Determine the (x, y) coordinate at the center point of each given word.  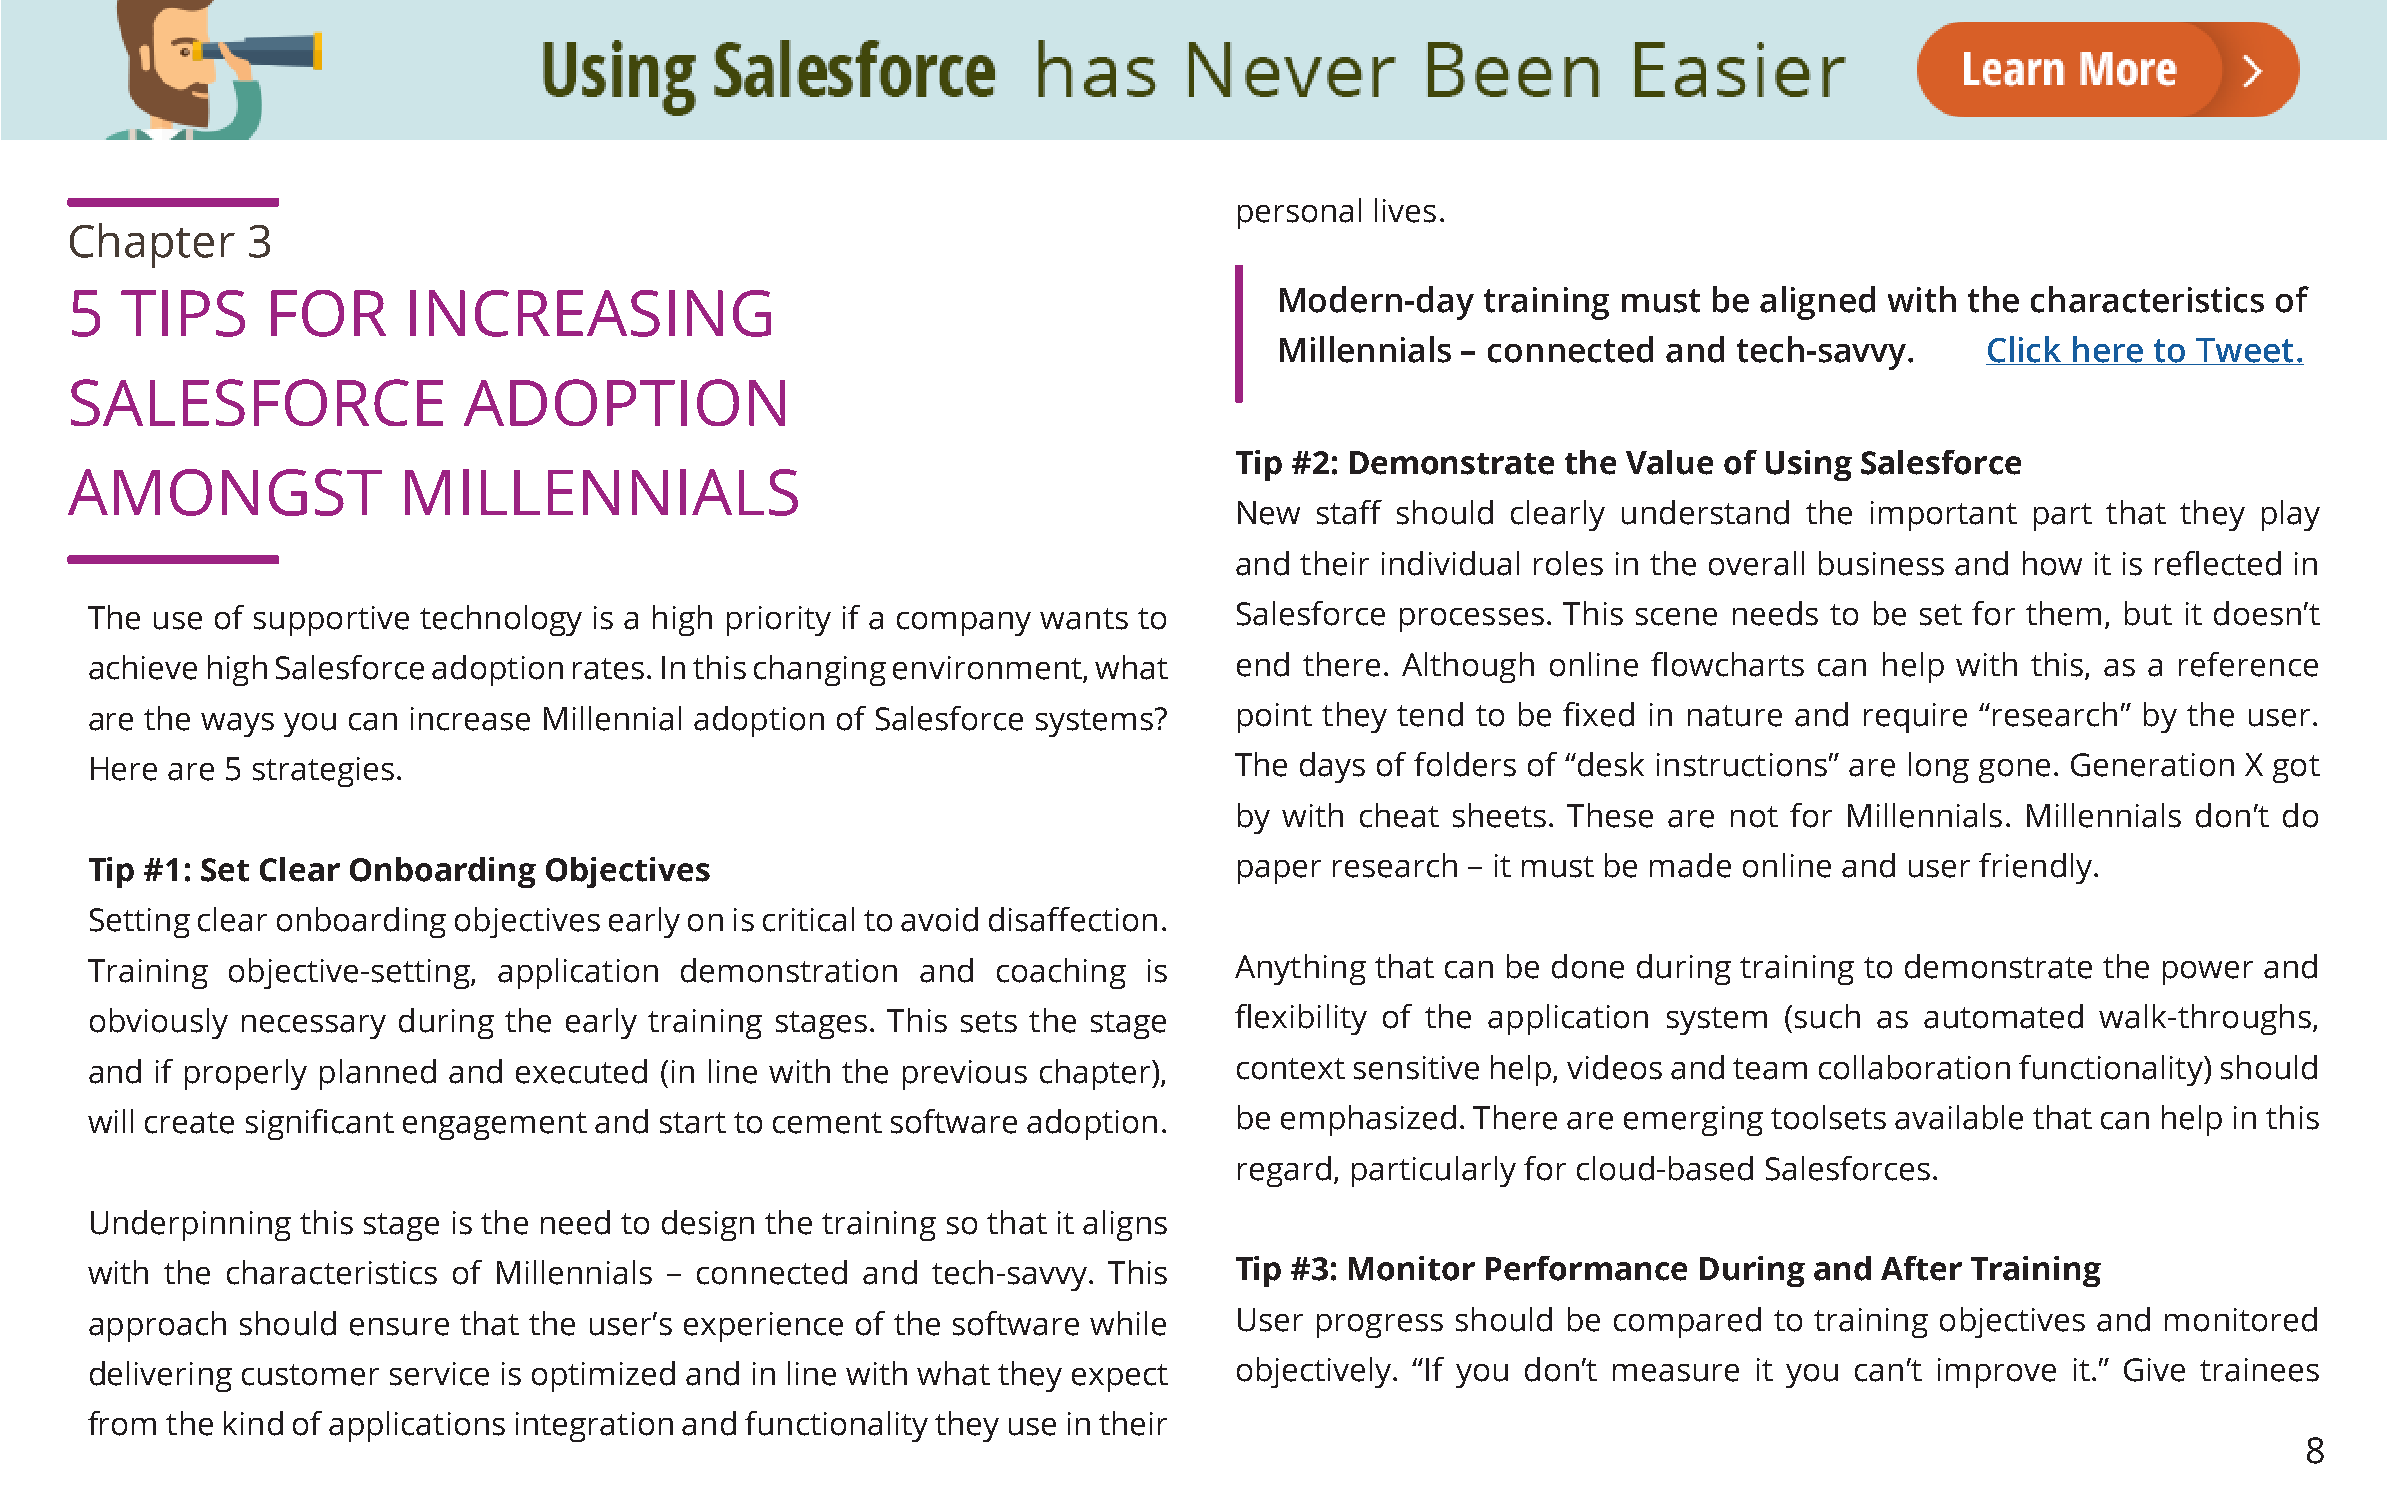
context (1291, 1069)
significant (320, 1124)
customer (310, 1375)
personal (1299, 213)
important (1944, 516)
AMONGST (225, 492)
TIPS (183, 313)
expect (1120, 1378)
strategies (323, 772)
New (1269, 513)
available (1959, 1117)
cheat (1399, 815)
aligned (1817, 303)
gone (2014, 771)
